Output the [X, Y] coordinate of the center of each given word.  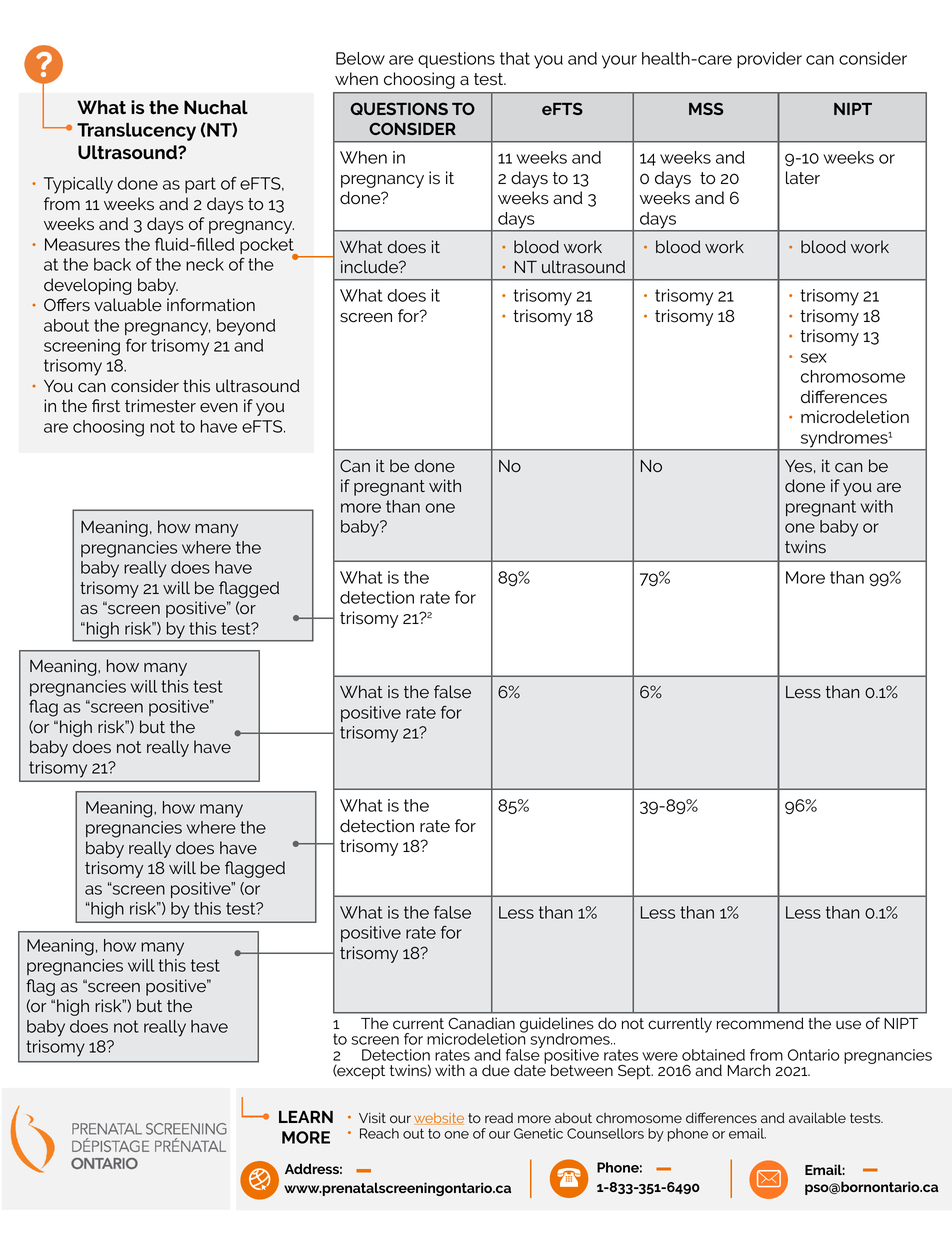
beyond [246, 327]
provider [769, 60]
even [219, 408]
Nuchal [216, 107]
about [66, 325]
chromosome [853, 376]
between [582, 1070]
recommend [760, 1023]
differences [844, 397]
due [496, 1070]
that [515, 58]
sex [814, 358]
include [371, 267]
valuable [128, 305]
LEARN [306, 1116]
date [530, 1069]
